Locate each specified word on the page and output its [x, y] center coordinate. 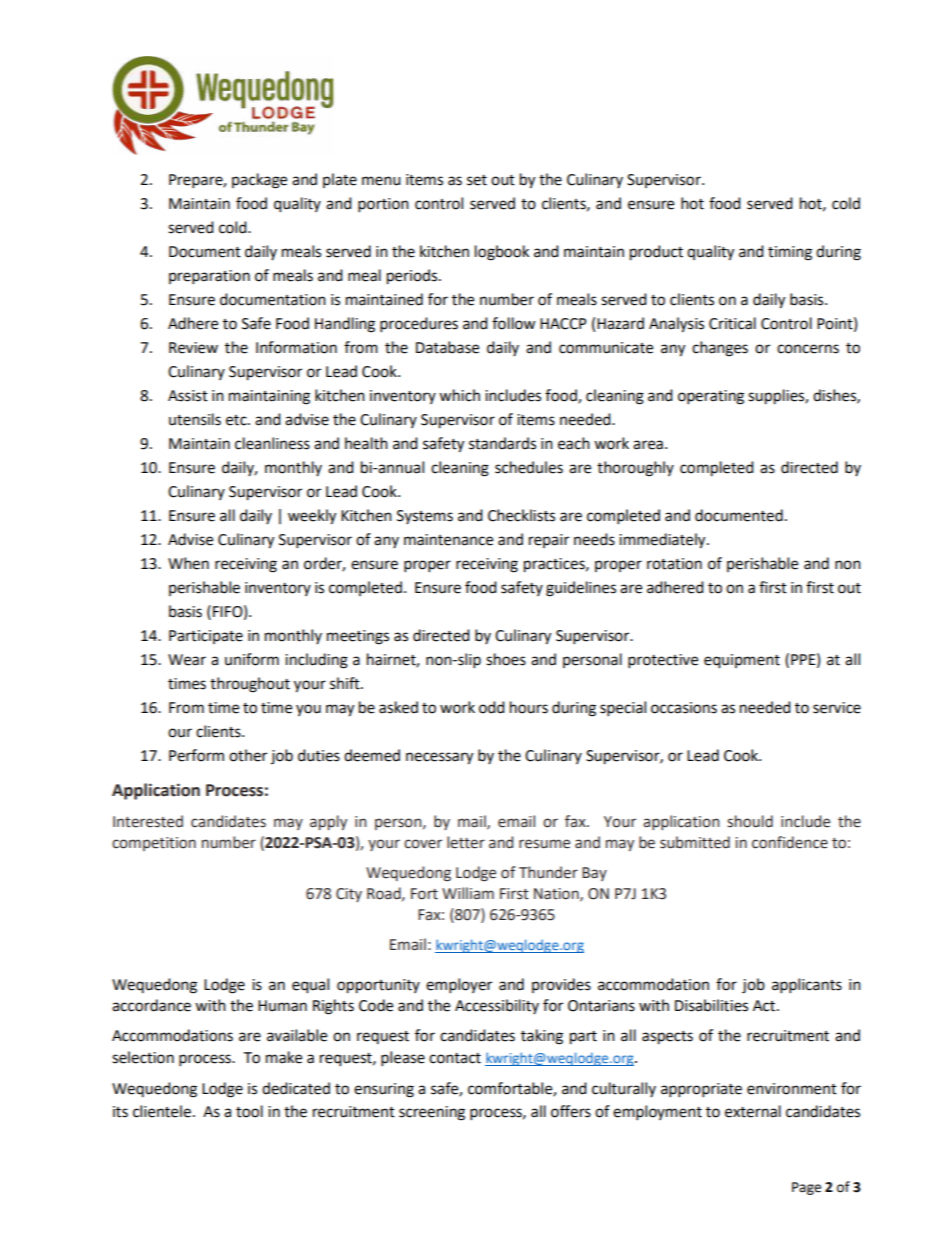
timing [790, 253]
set [477, 180]
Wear [187, 660]
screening [432, 1113]
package [259, 181]
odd [492, 707]
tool [249, 1111]
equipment [742, 661]
